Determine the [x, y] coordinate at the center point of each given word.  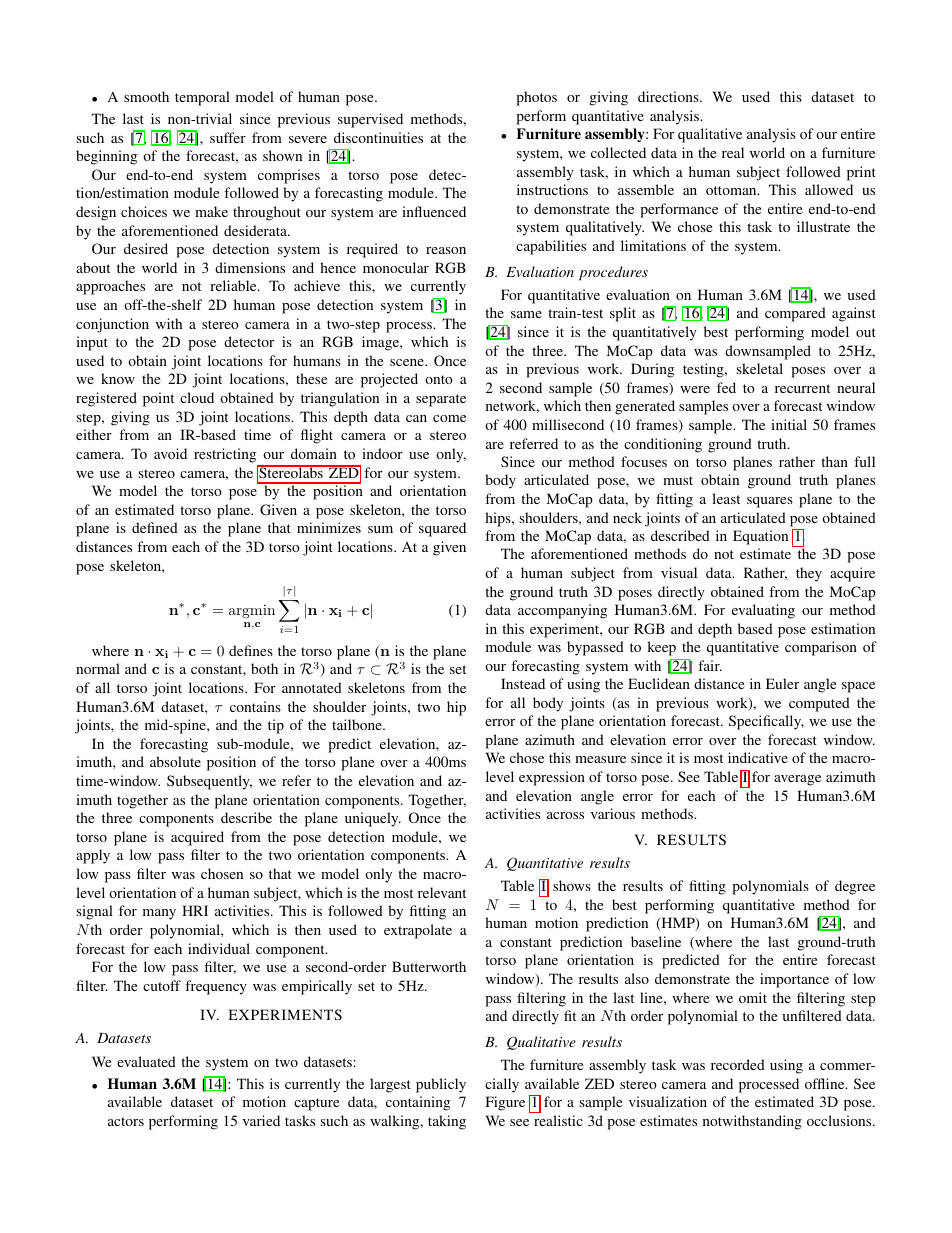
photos [536, 98]
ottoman [732, 190]
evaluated [146, 1061]
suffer [228, 137]
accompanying [562, 611]
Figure [505, 1103]
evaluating [763, 611]
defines [251, 650]
